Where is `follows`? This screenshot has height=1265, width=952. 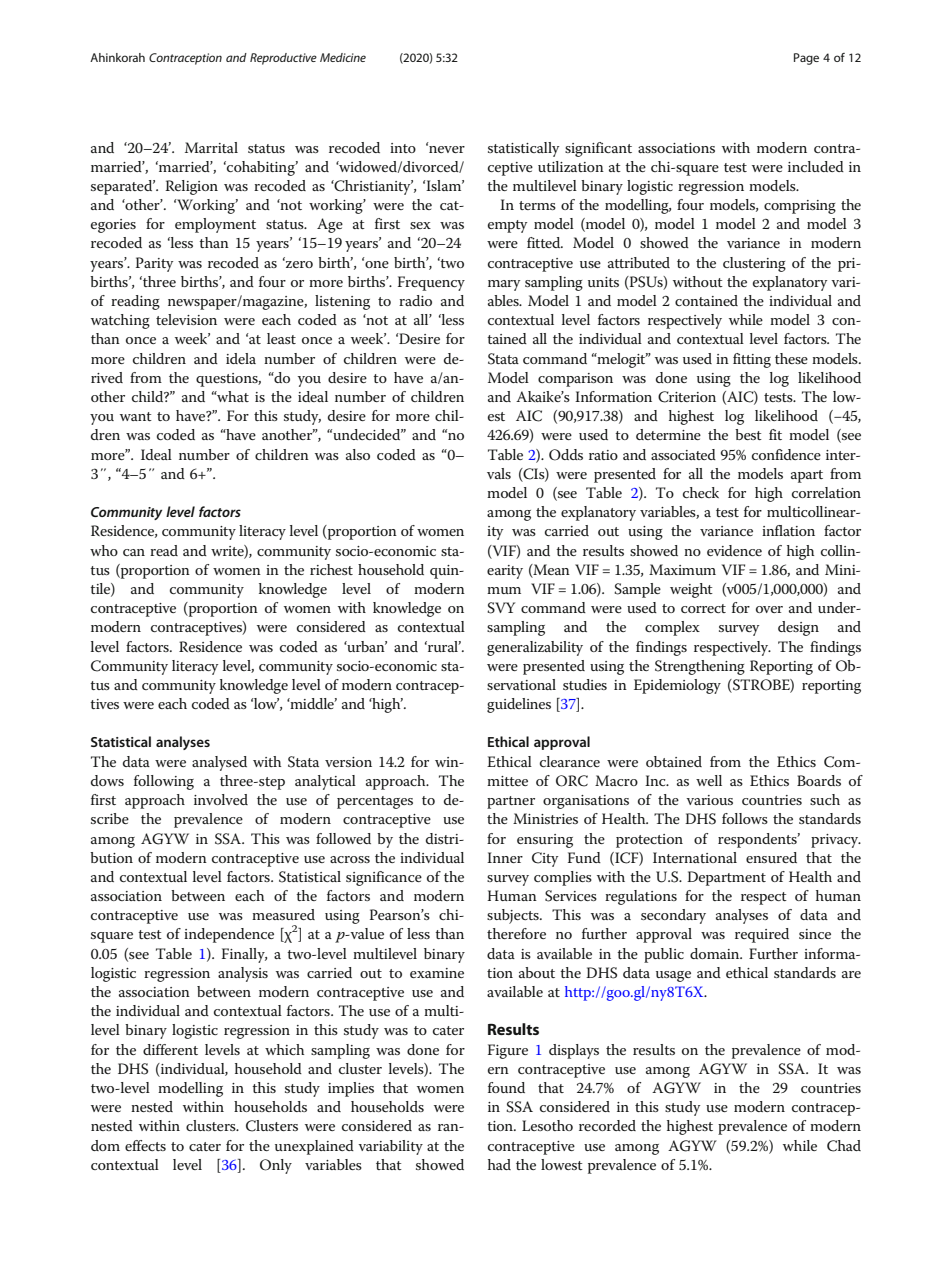 follows is located at coordinates (745, 818).
